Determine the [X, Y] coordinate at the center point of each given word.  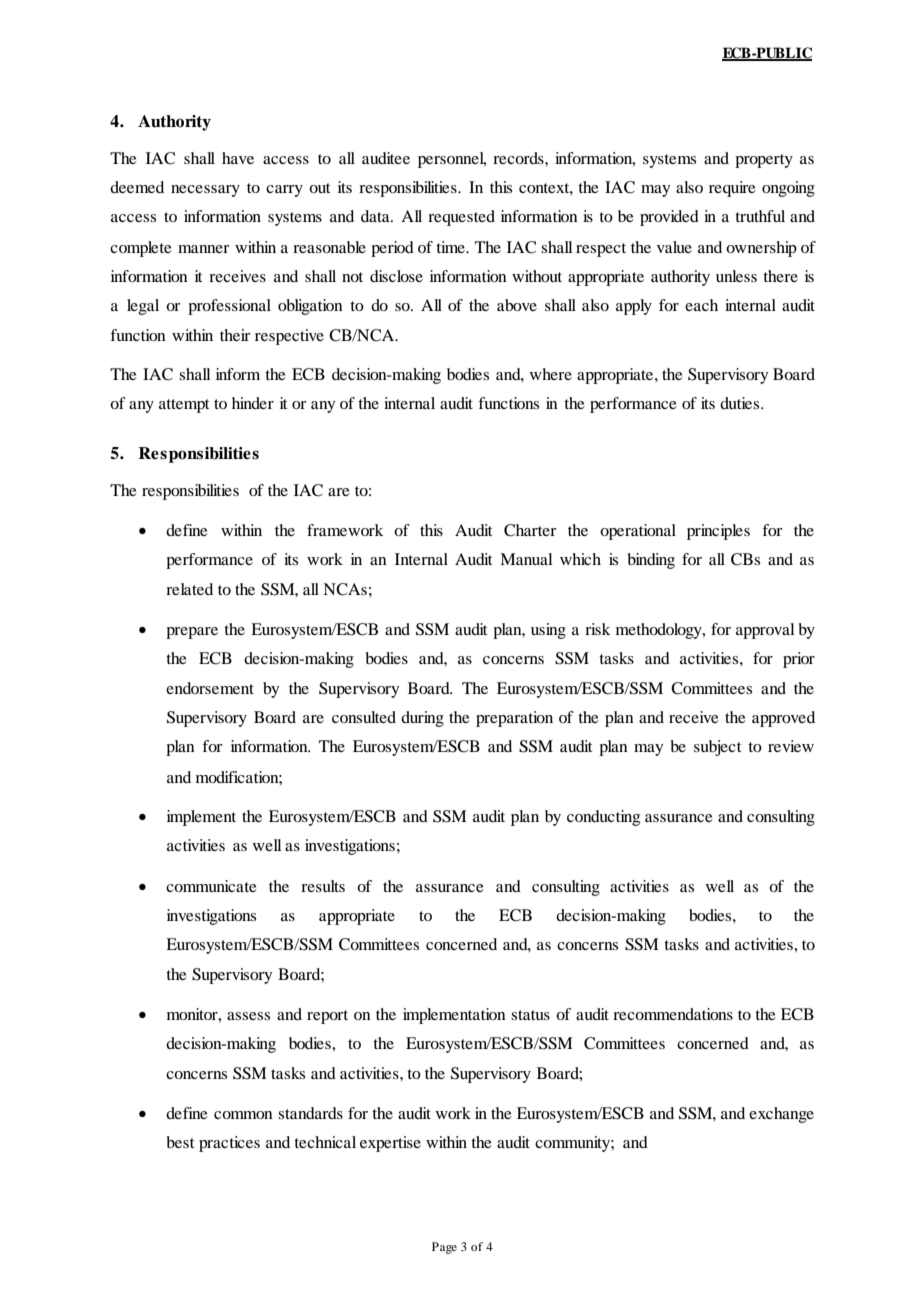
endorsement [210, 688]
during [422, 719]
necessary [205, 191]
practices [229, 1144]
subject [717, 748]
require [732, 189]
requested [461, 218]
